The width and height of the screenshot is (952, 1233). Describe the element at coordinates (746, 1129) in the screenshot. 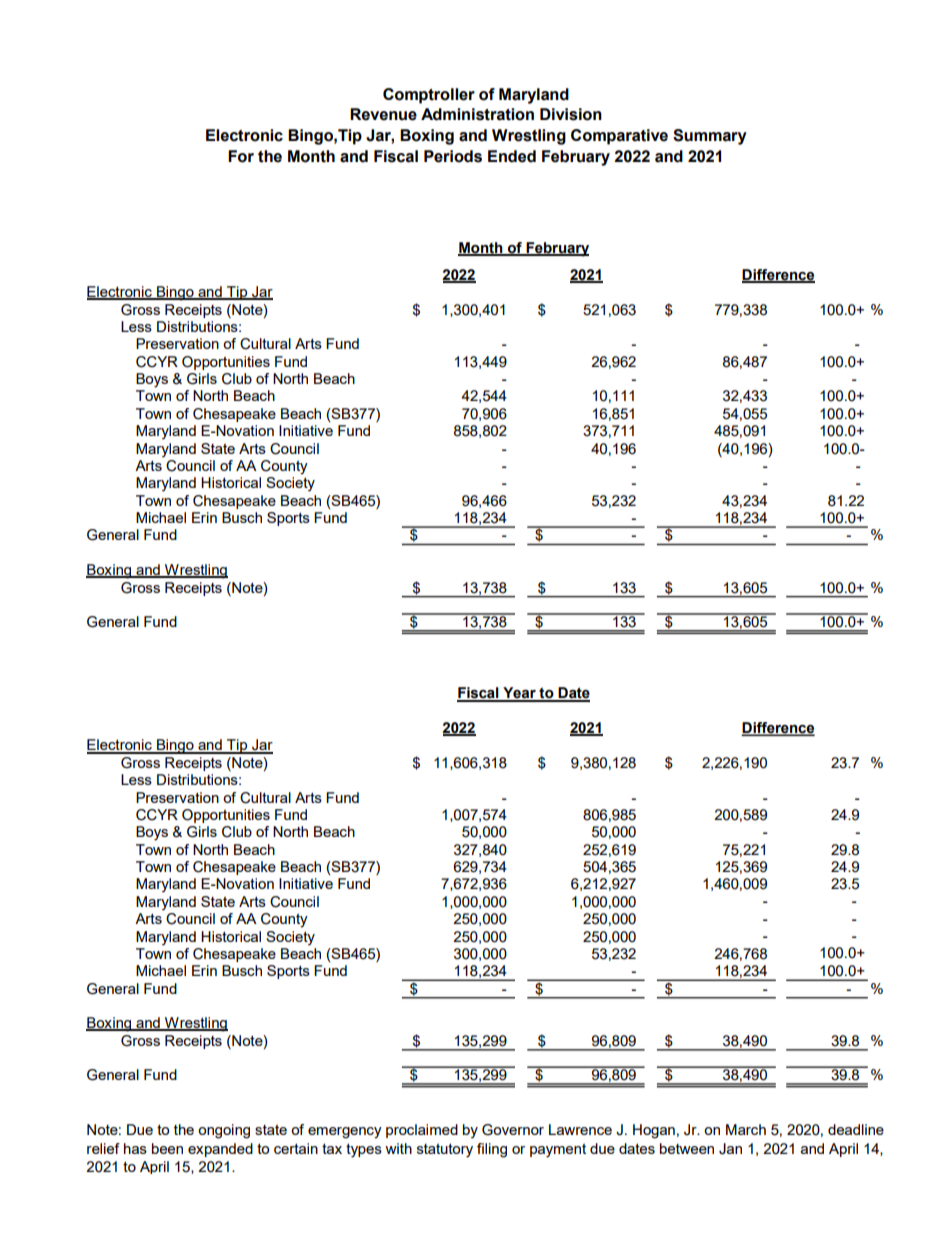

I see `March` at that location.
